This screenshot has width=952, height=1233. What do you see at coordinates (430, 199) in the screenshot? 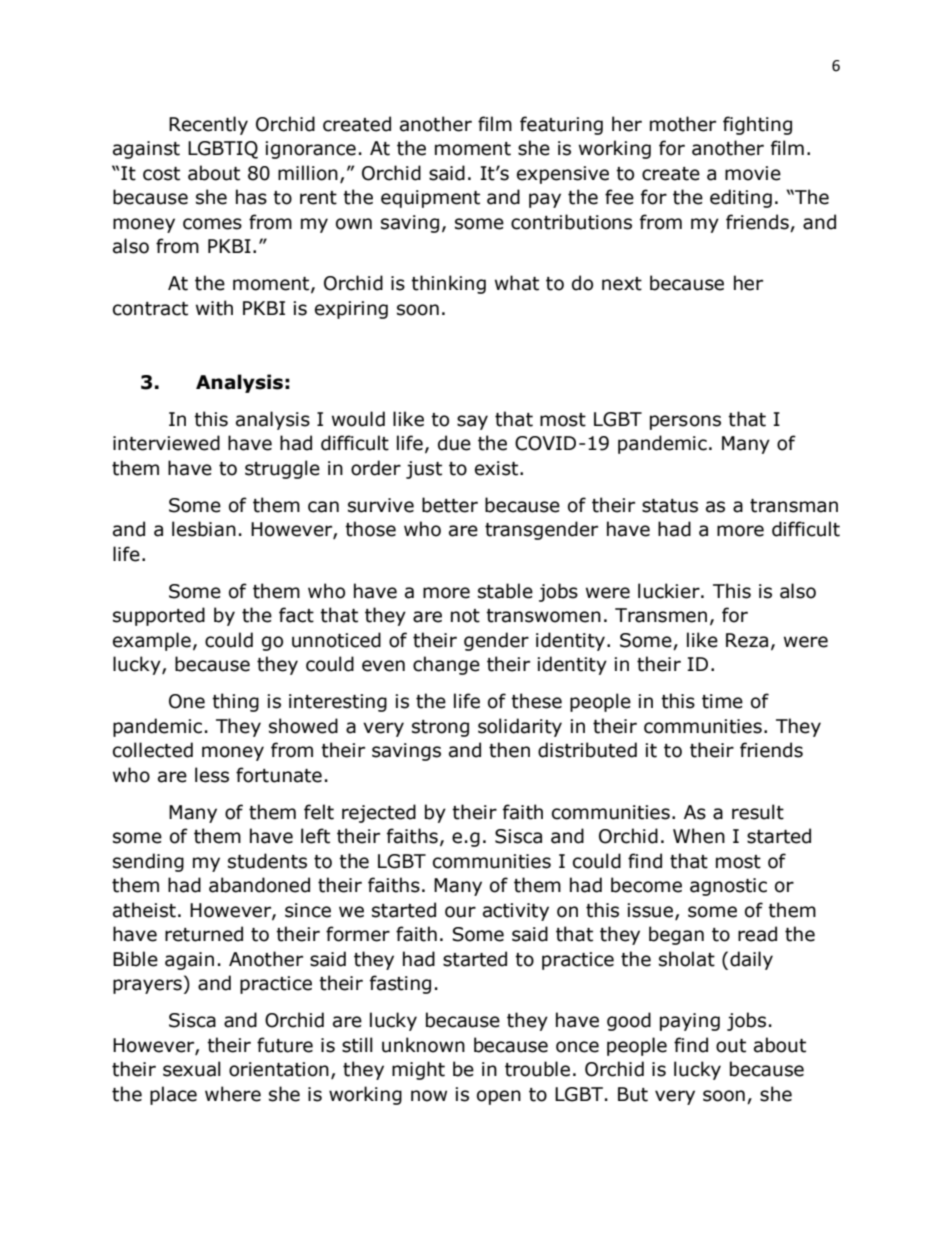
I see `equipment` at bounding box center [430, 199].
